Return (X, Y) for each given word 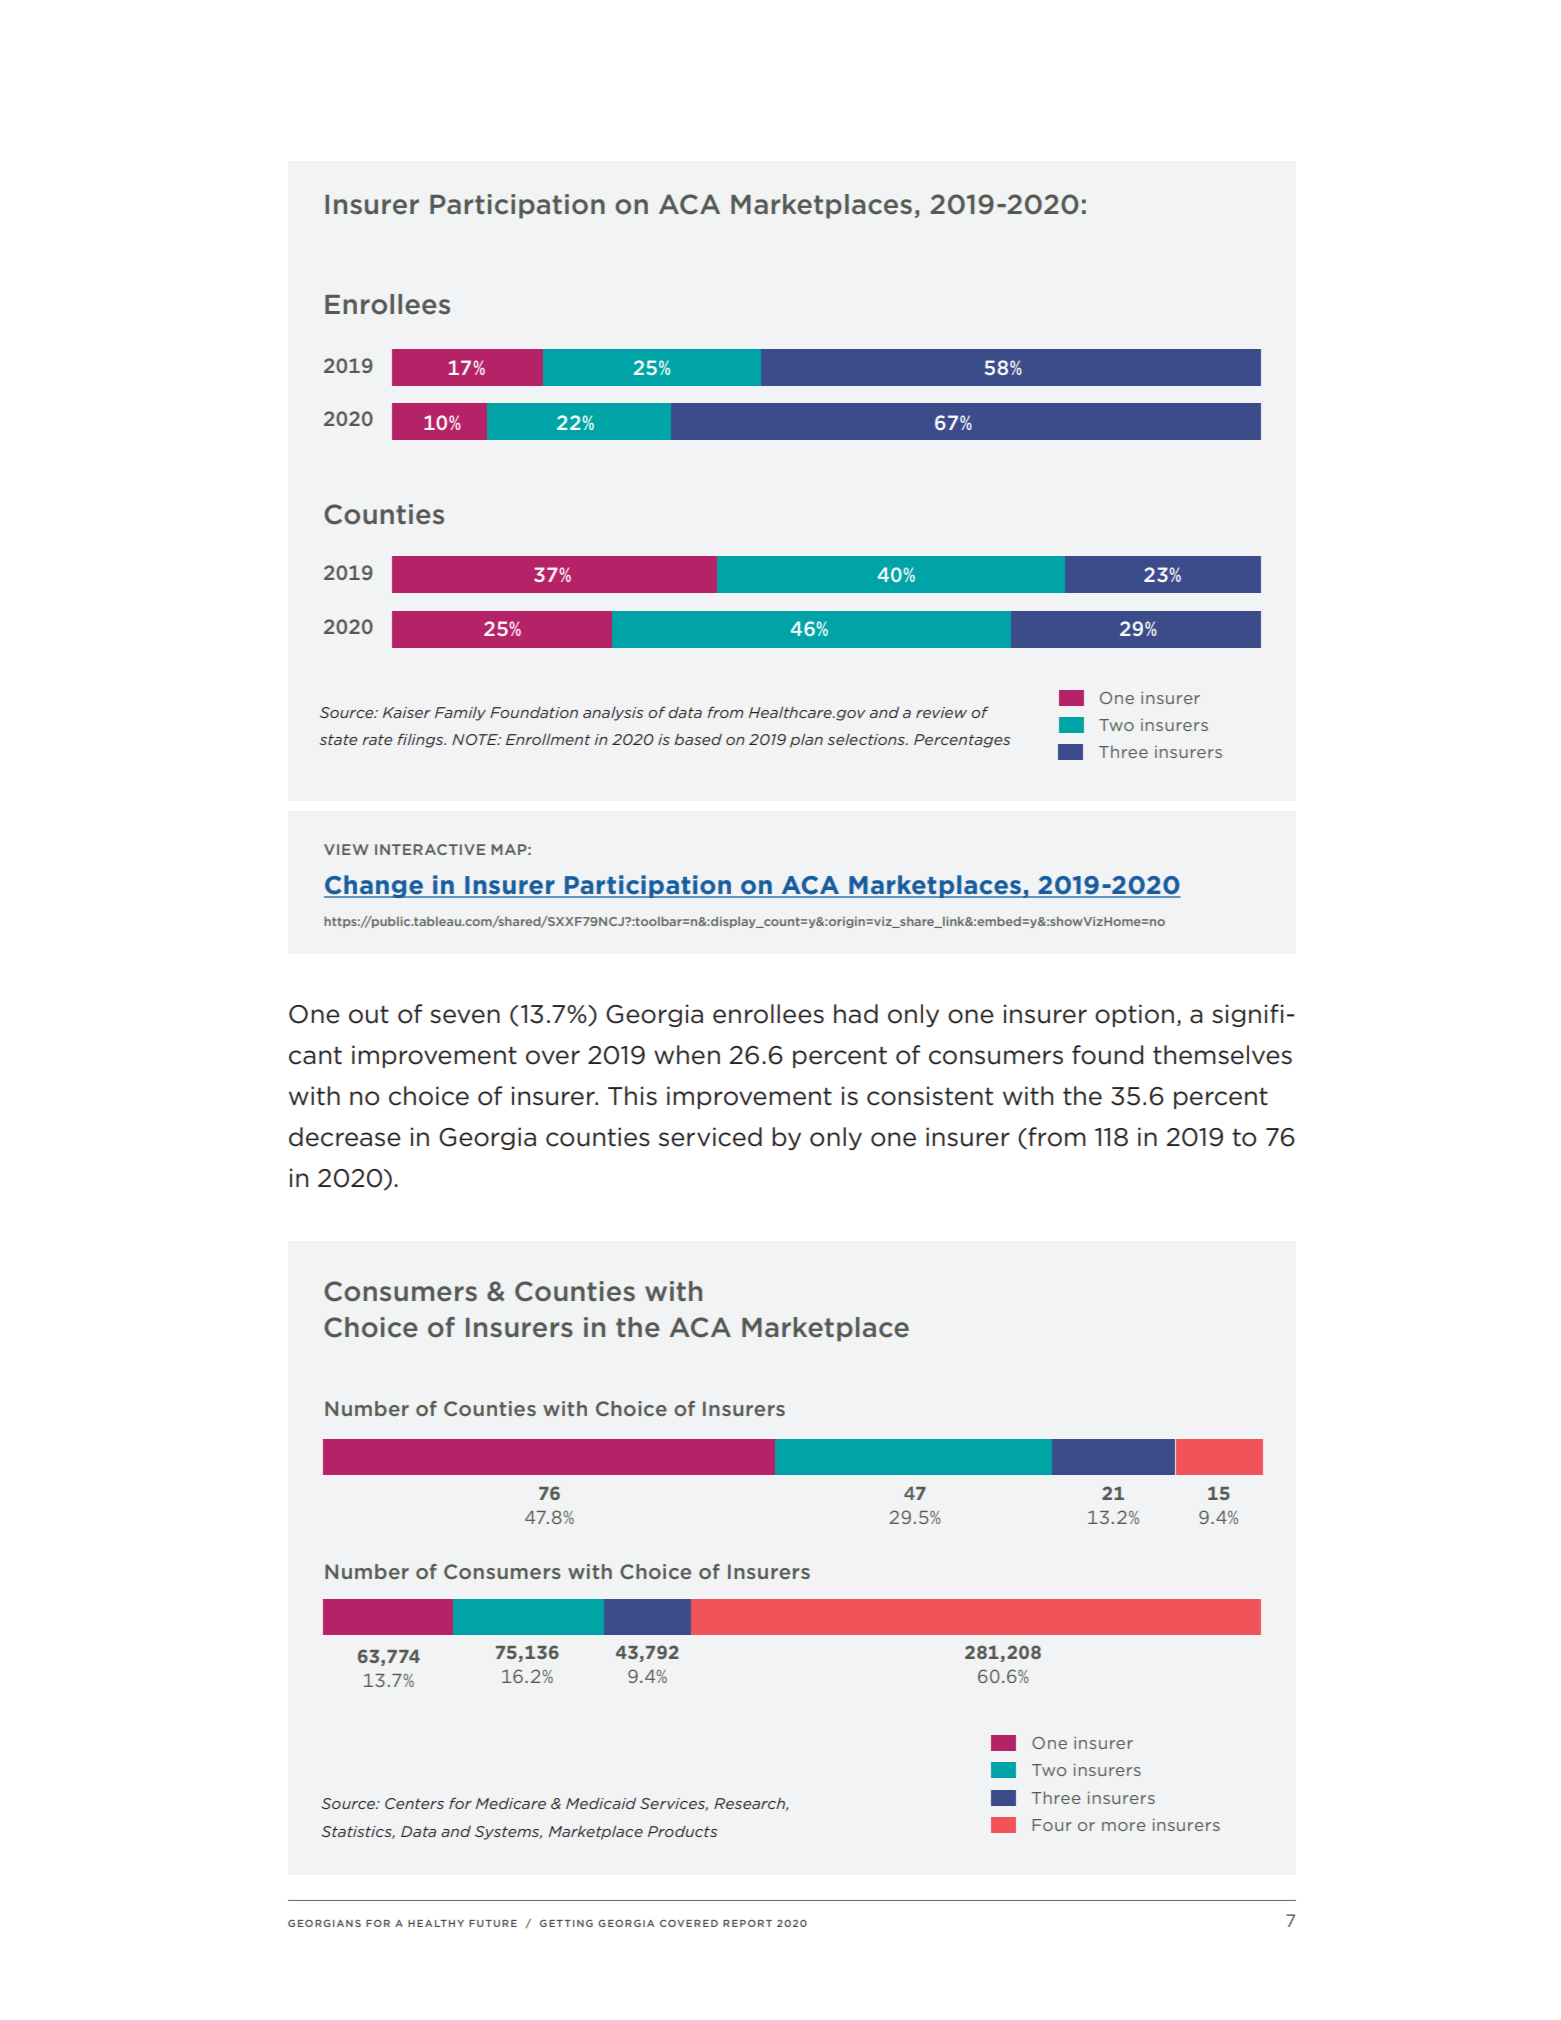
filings (421, 740)
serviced (710, 1137)
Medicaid (601, 1803)
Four (1052, 1825)
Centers (414, 1803)
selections (867, 739)
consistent (930, 1096)
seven (465, 1016)
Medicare (511, 1803)
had (856, 1014)
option (1134, 1015)
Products (682, 1831)
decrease (345, 1137)
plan (806, 740)
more (1124, 1826)
